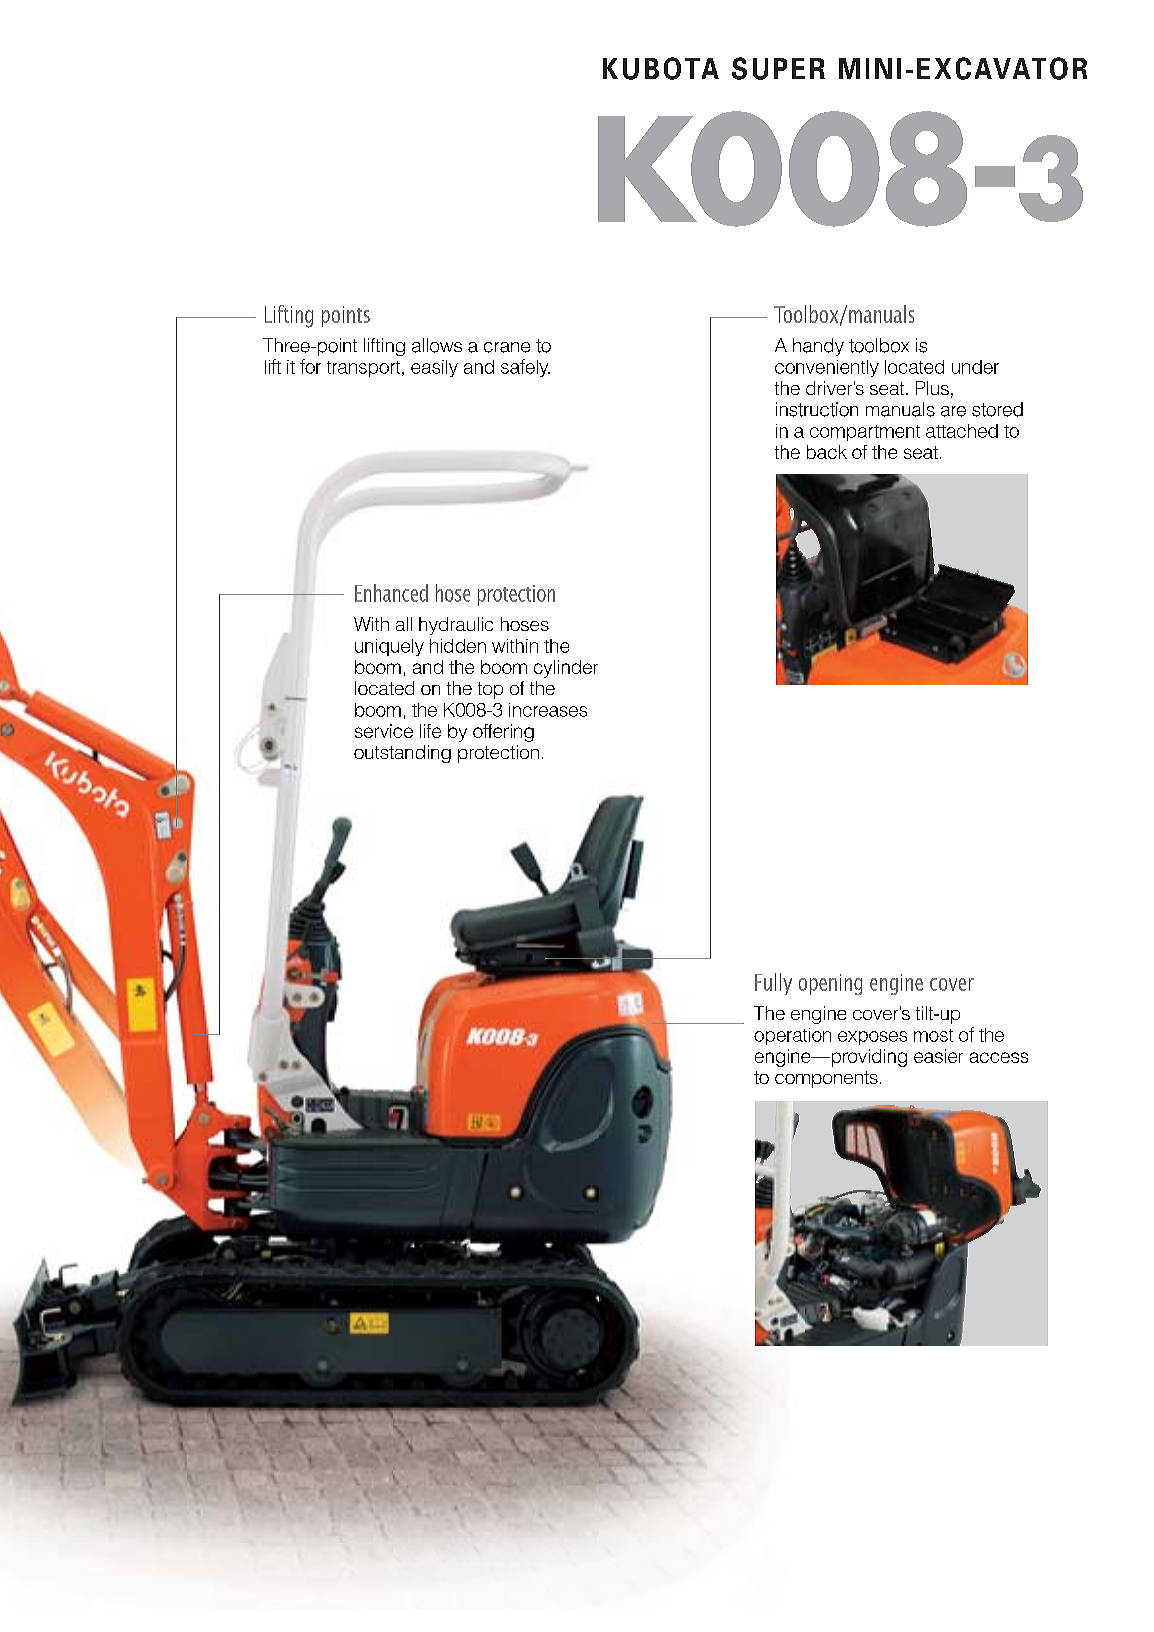  Describe the element at coordinates (818, 347) in the screenshot. I see `handy` at that location.
